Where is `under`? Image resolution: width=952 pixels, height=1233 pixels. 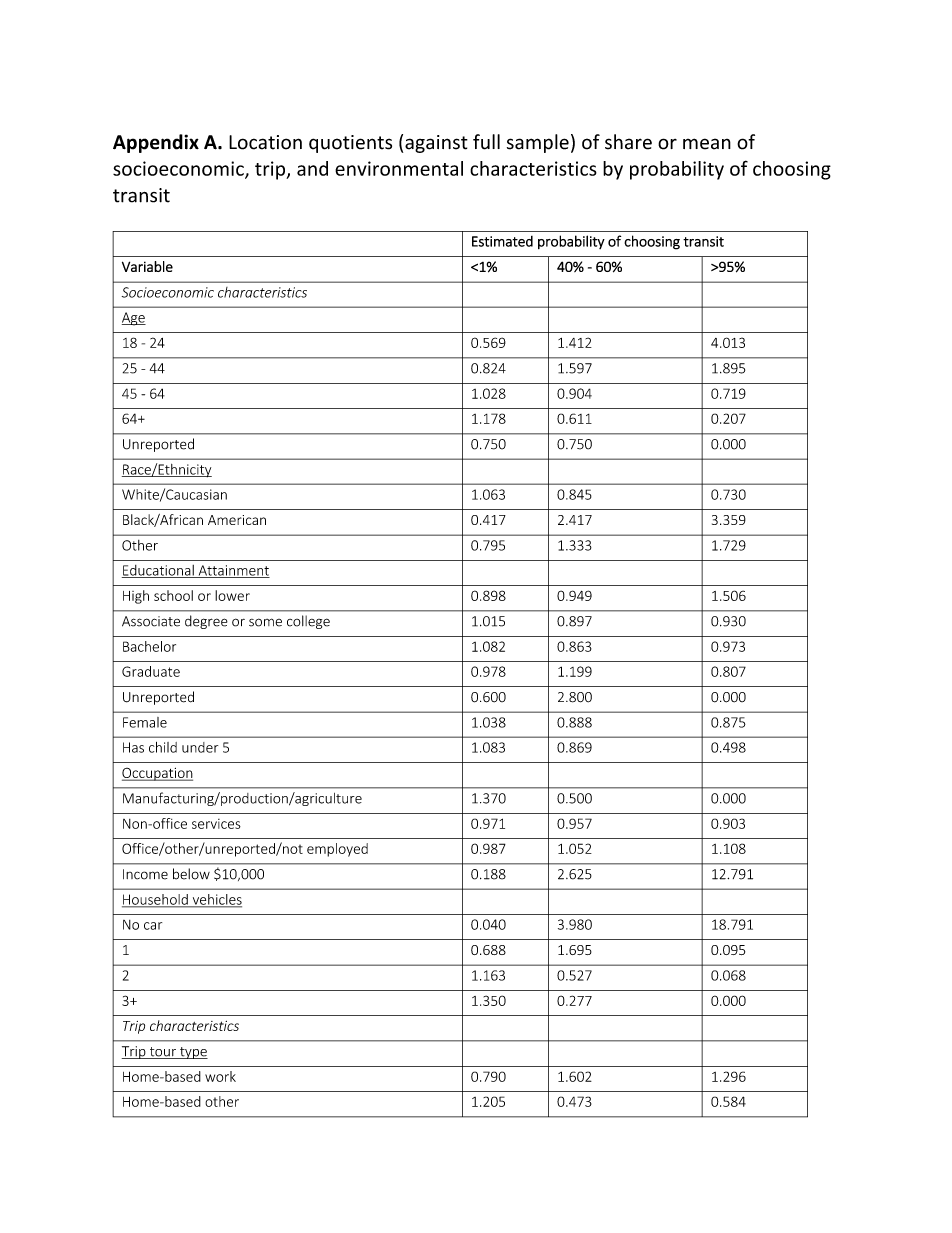 under is located at coordinates (200, 747).
